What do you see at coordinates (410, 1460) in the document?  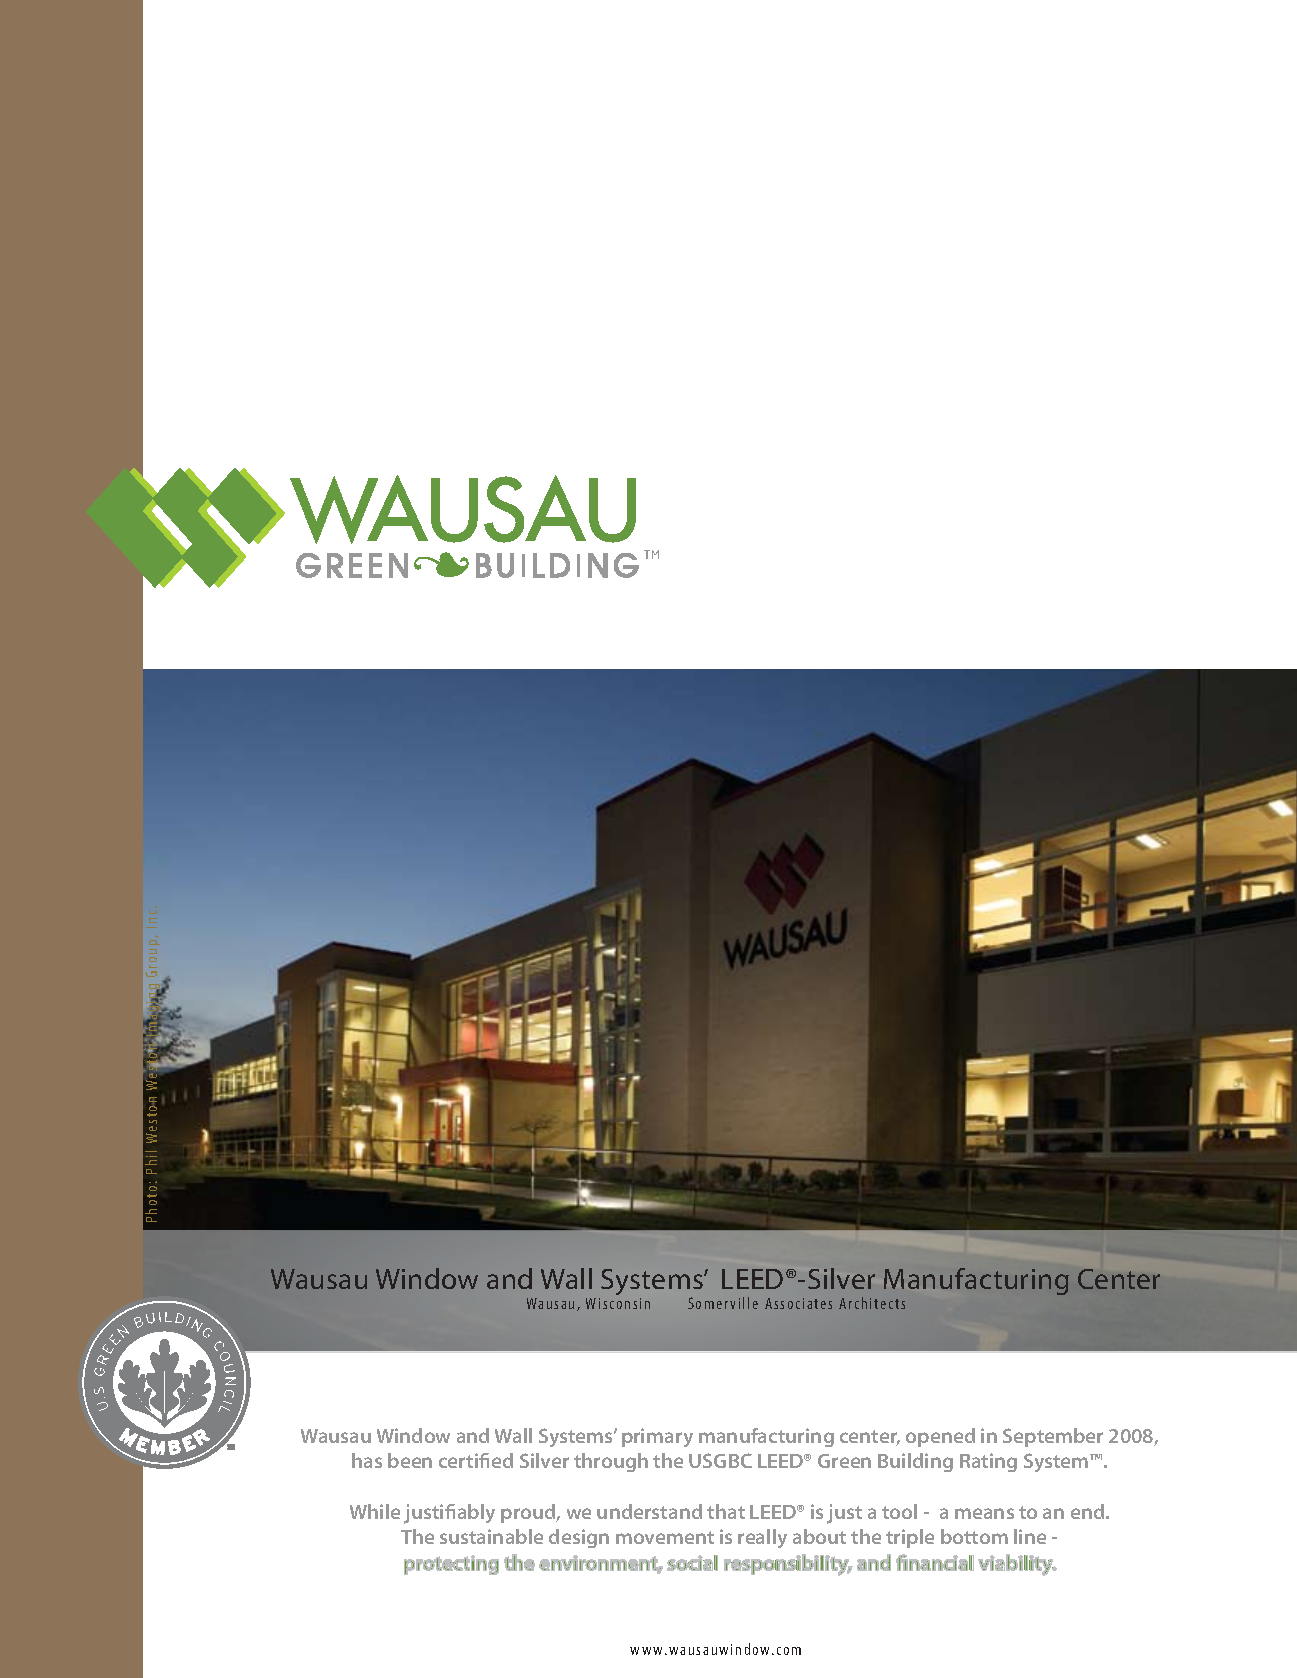 I see `been` at bounding box center [410, 1460].
